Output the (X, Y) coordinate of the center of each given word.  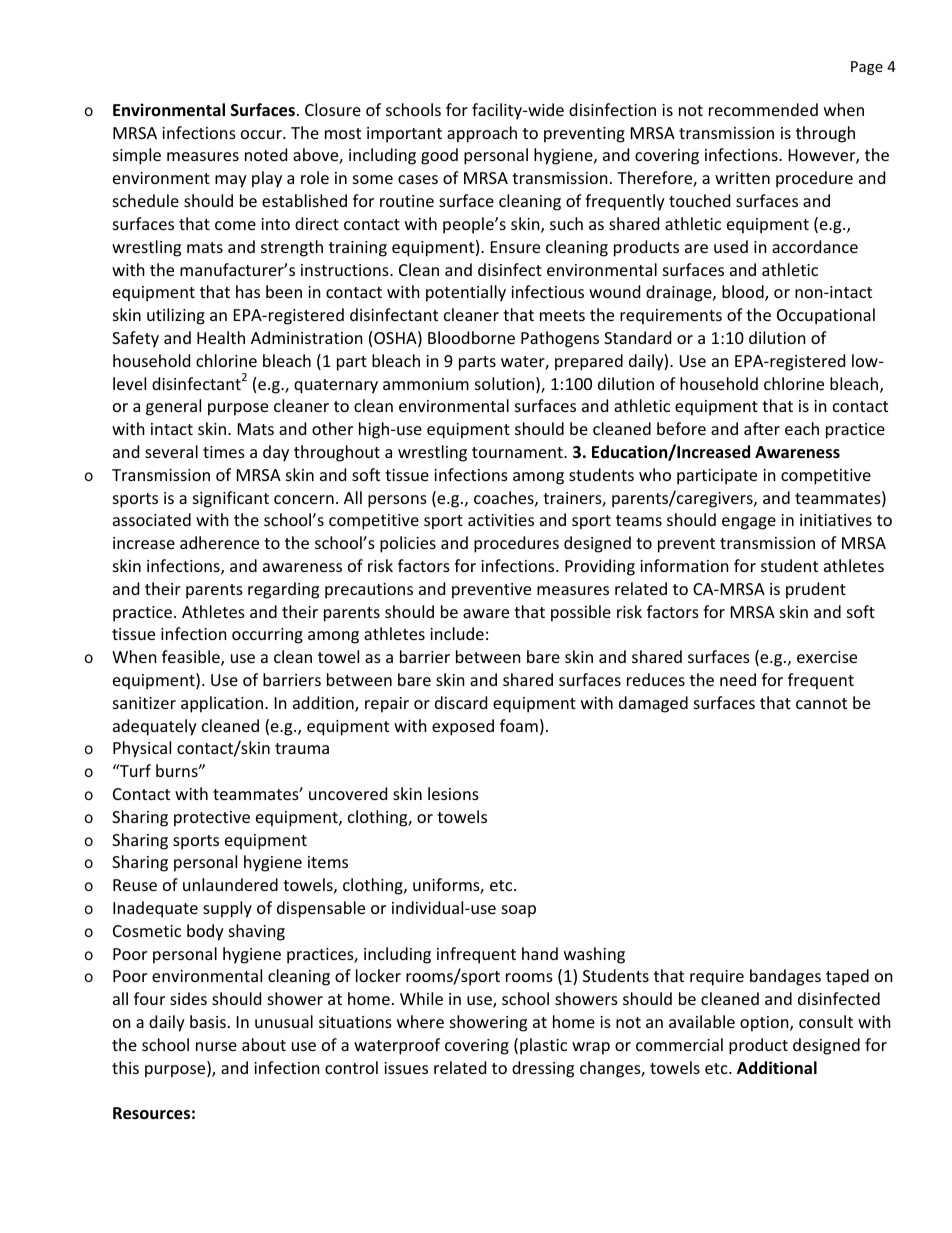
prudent (816, 590)
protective (212, 819)
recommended (763, 109)
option (765, 1024)
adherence (219, 542)
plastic (543, 1046)
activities (501, 520)
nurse (216, 1046)
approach (482, 134)
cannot (821, 703)
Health (221, 337)
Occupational (826, 316)
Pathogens (560, 339)
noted (266, 154)
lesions (453, 793)
